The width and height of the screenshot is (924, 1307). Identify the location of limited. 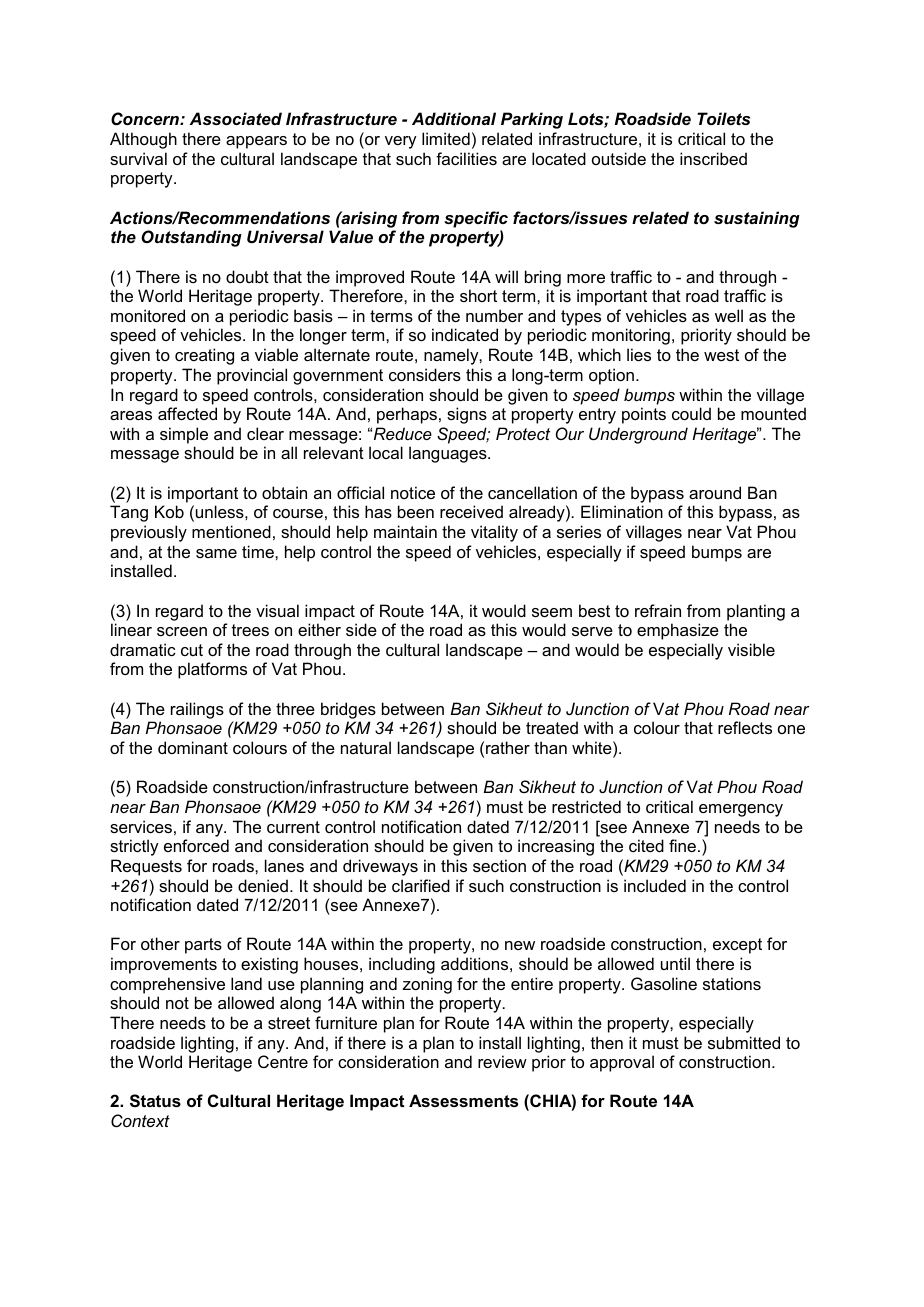
(446, 138).
